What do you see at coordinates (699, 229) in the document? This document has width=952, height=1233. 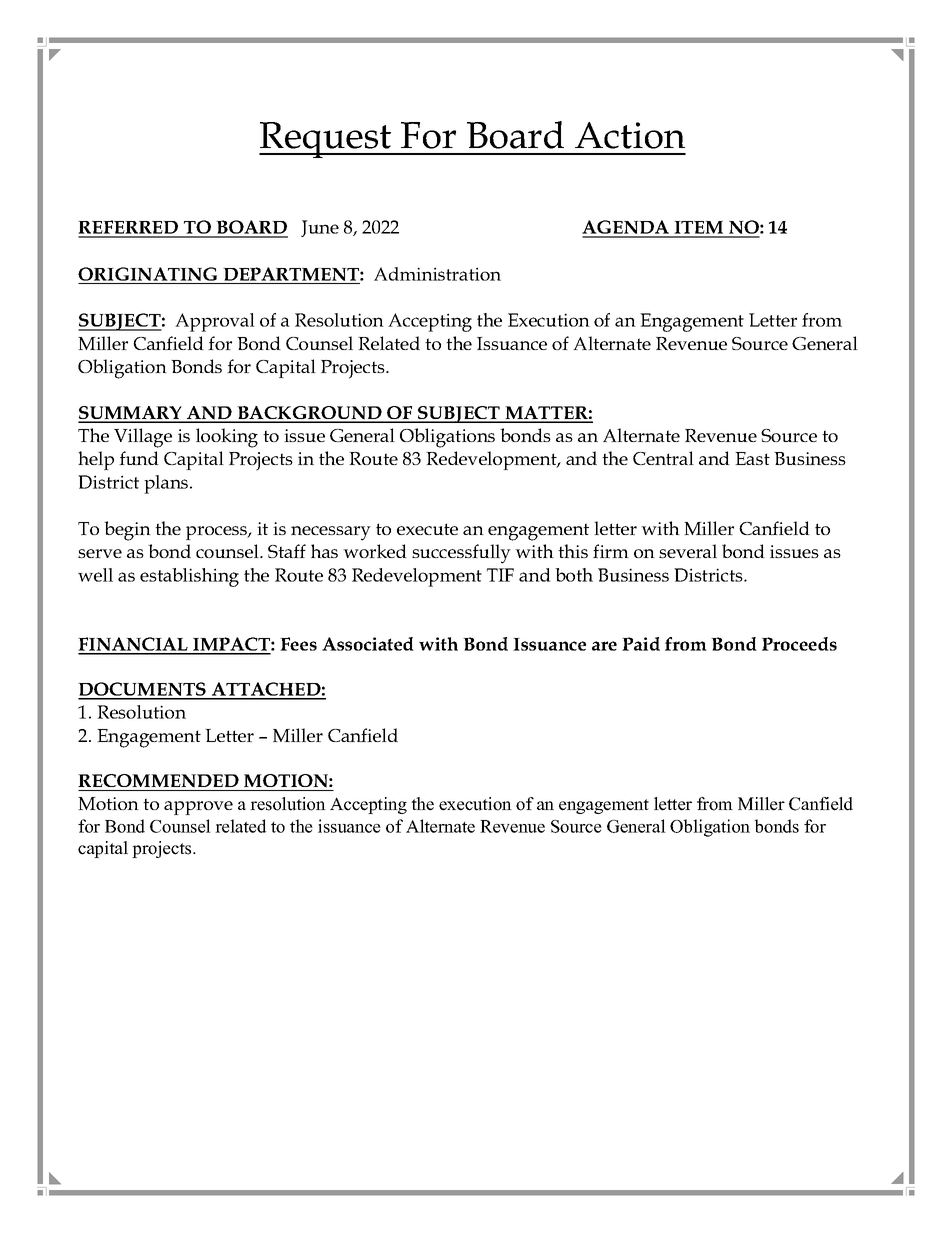 I see `ITEM` at bounding box center [699, 229].
